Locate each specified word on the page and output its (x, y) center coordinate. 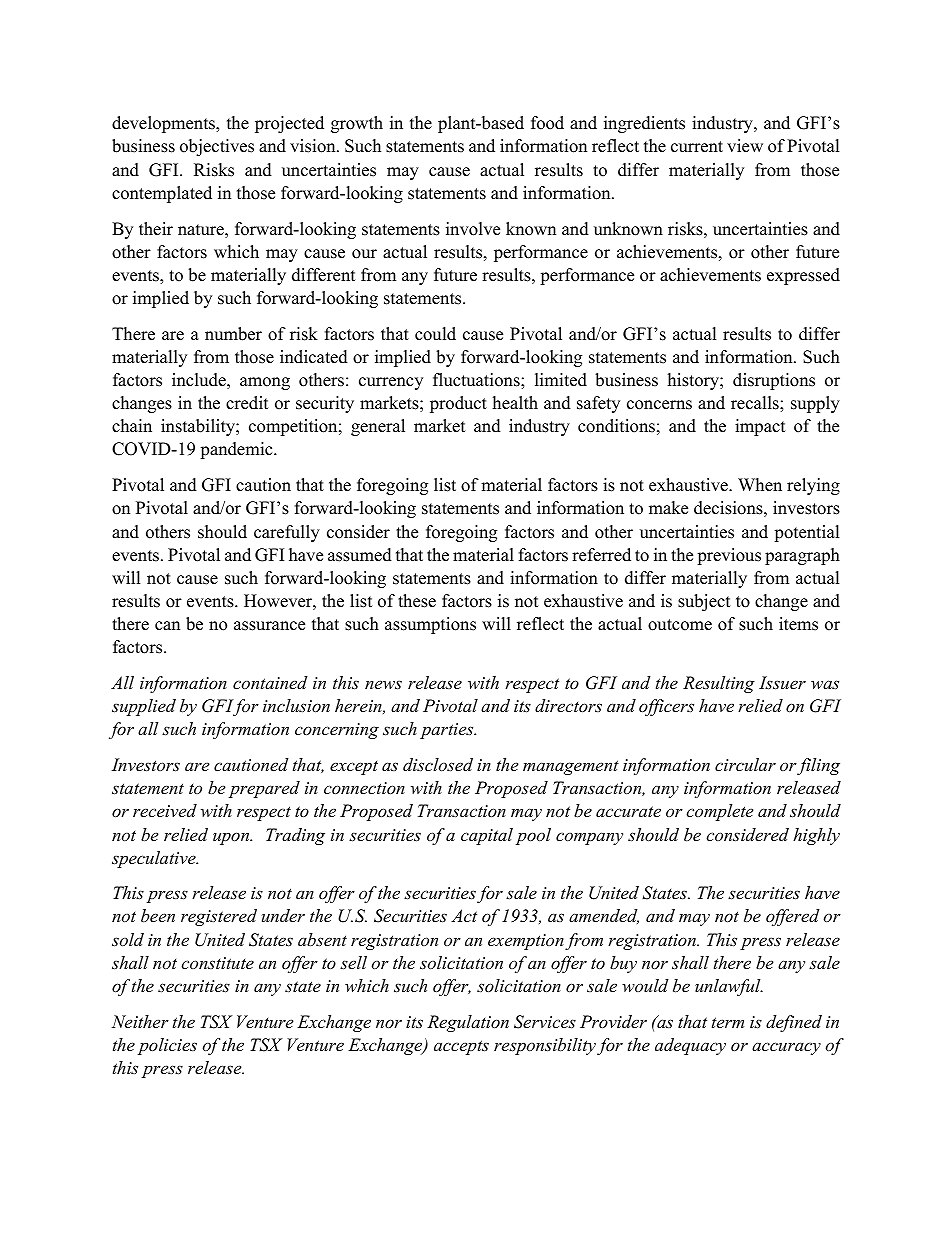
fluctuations (477, 380)
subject (704, 602)
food (547, 123)
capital (487, 836)
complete (719, 812)
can (167, 626)
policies (167, 1046)
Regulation (468, 1023)
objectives (217, 147)
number (233, 334)
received (165, 810)
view (745, 146)
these (417, 601)
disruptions (774, 381)
